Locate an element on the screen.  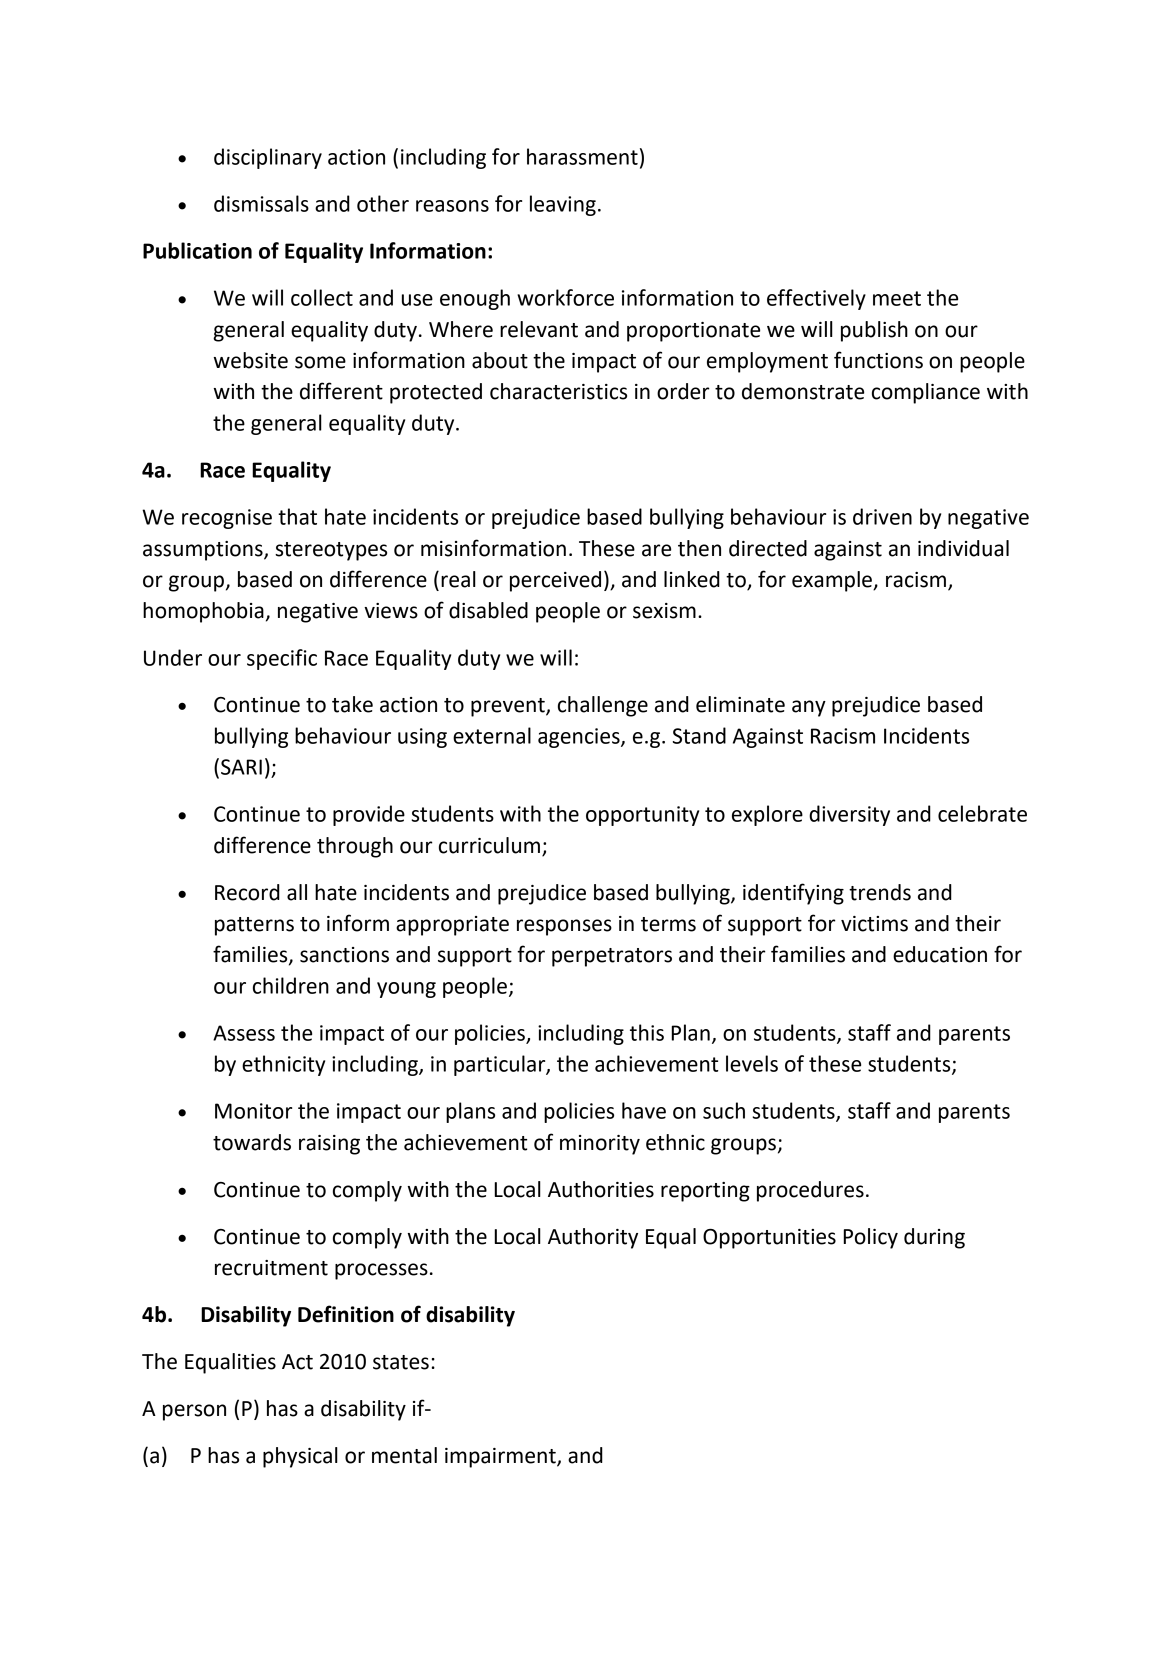
procedures is located at coordinates (810, 1191).
